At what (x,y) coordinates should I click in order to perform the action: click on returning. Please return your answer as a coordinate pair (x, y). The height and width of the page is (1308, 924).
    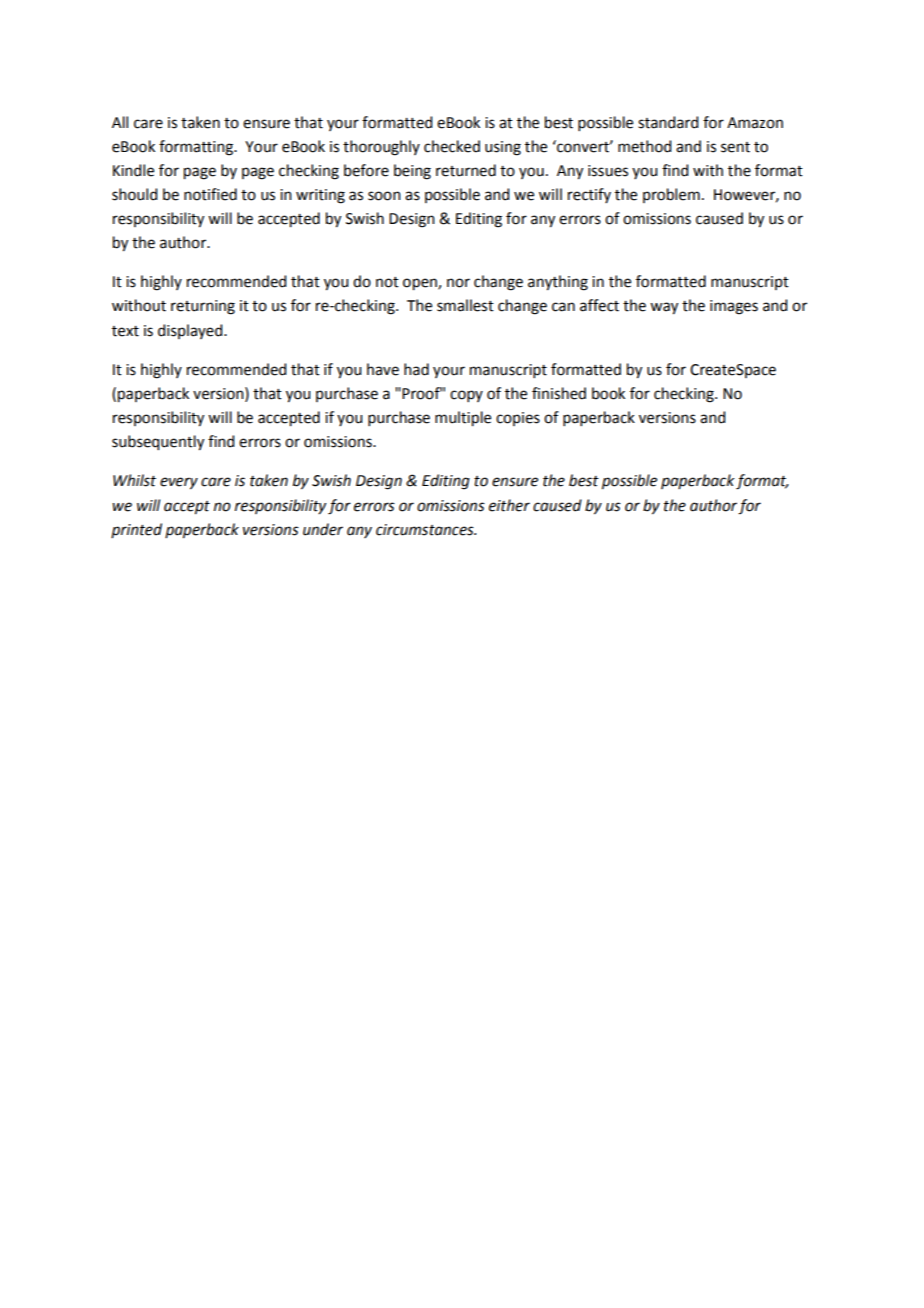
    Looking at the image, I should click on (203, 307).
